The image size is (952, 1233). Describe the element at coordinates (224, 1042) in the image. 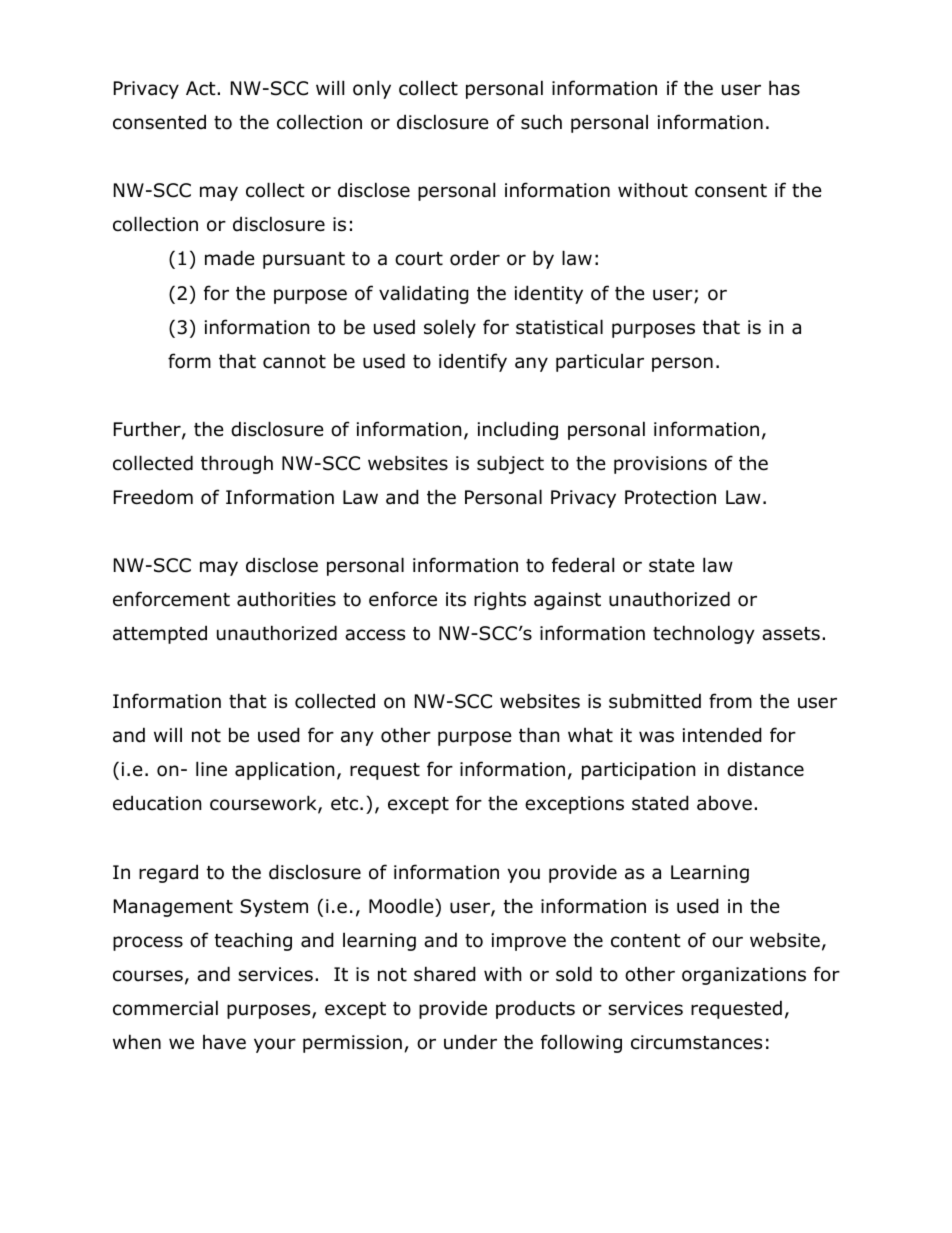

I see `have` at that location.
